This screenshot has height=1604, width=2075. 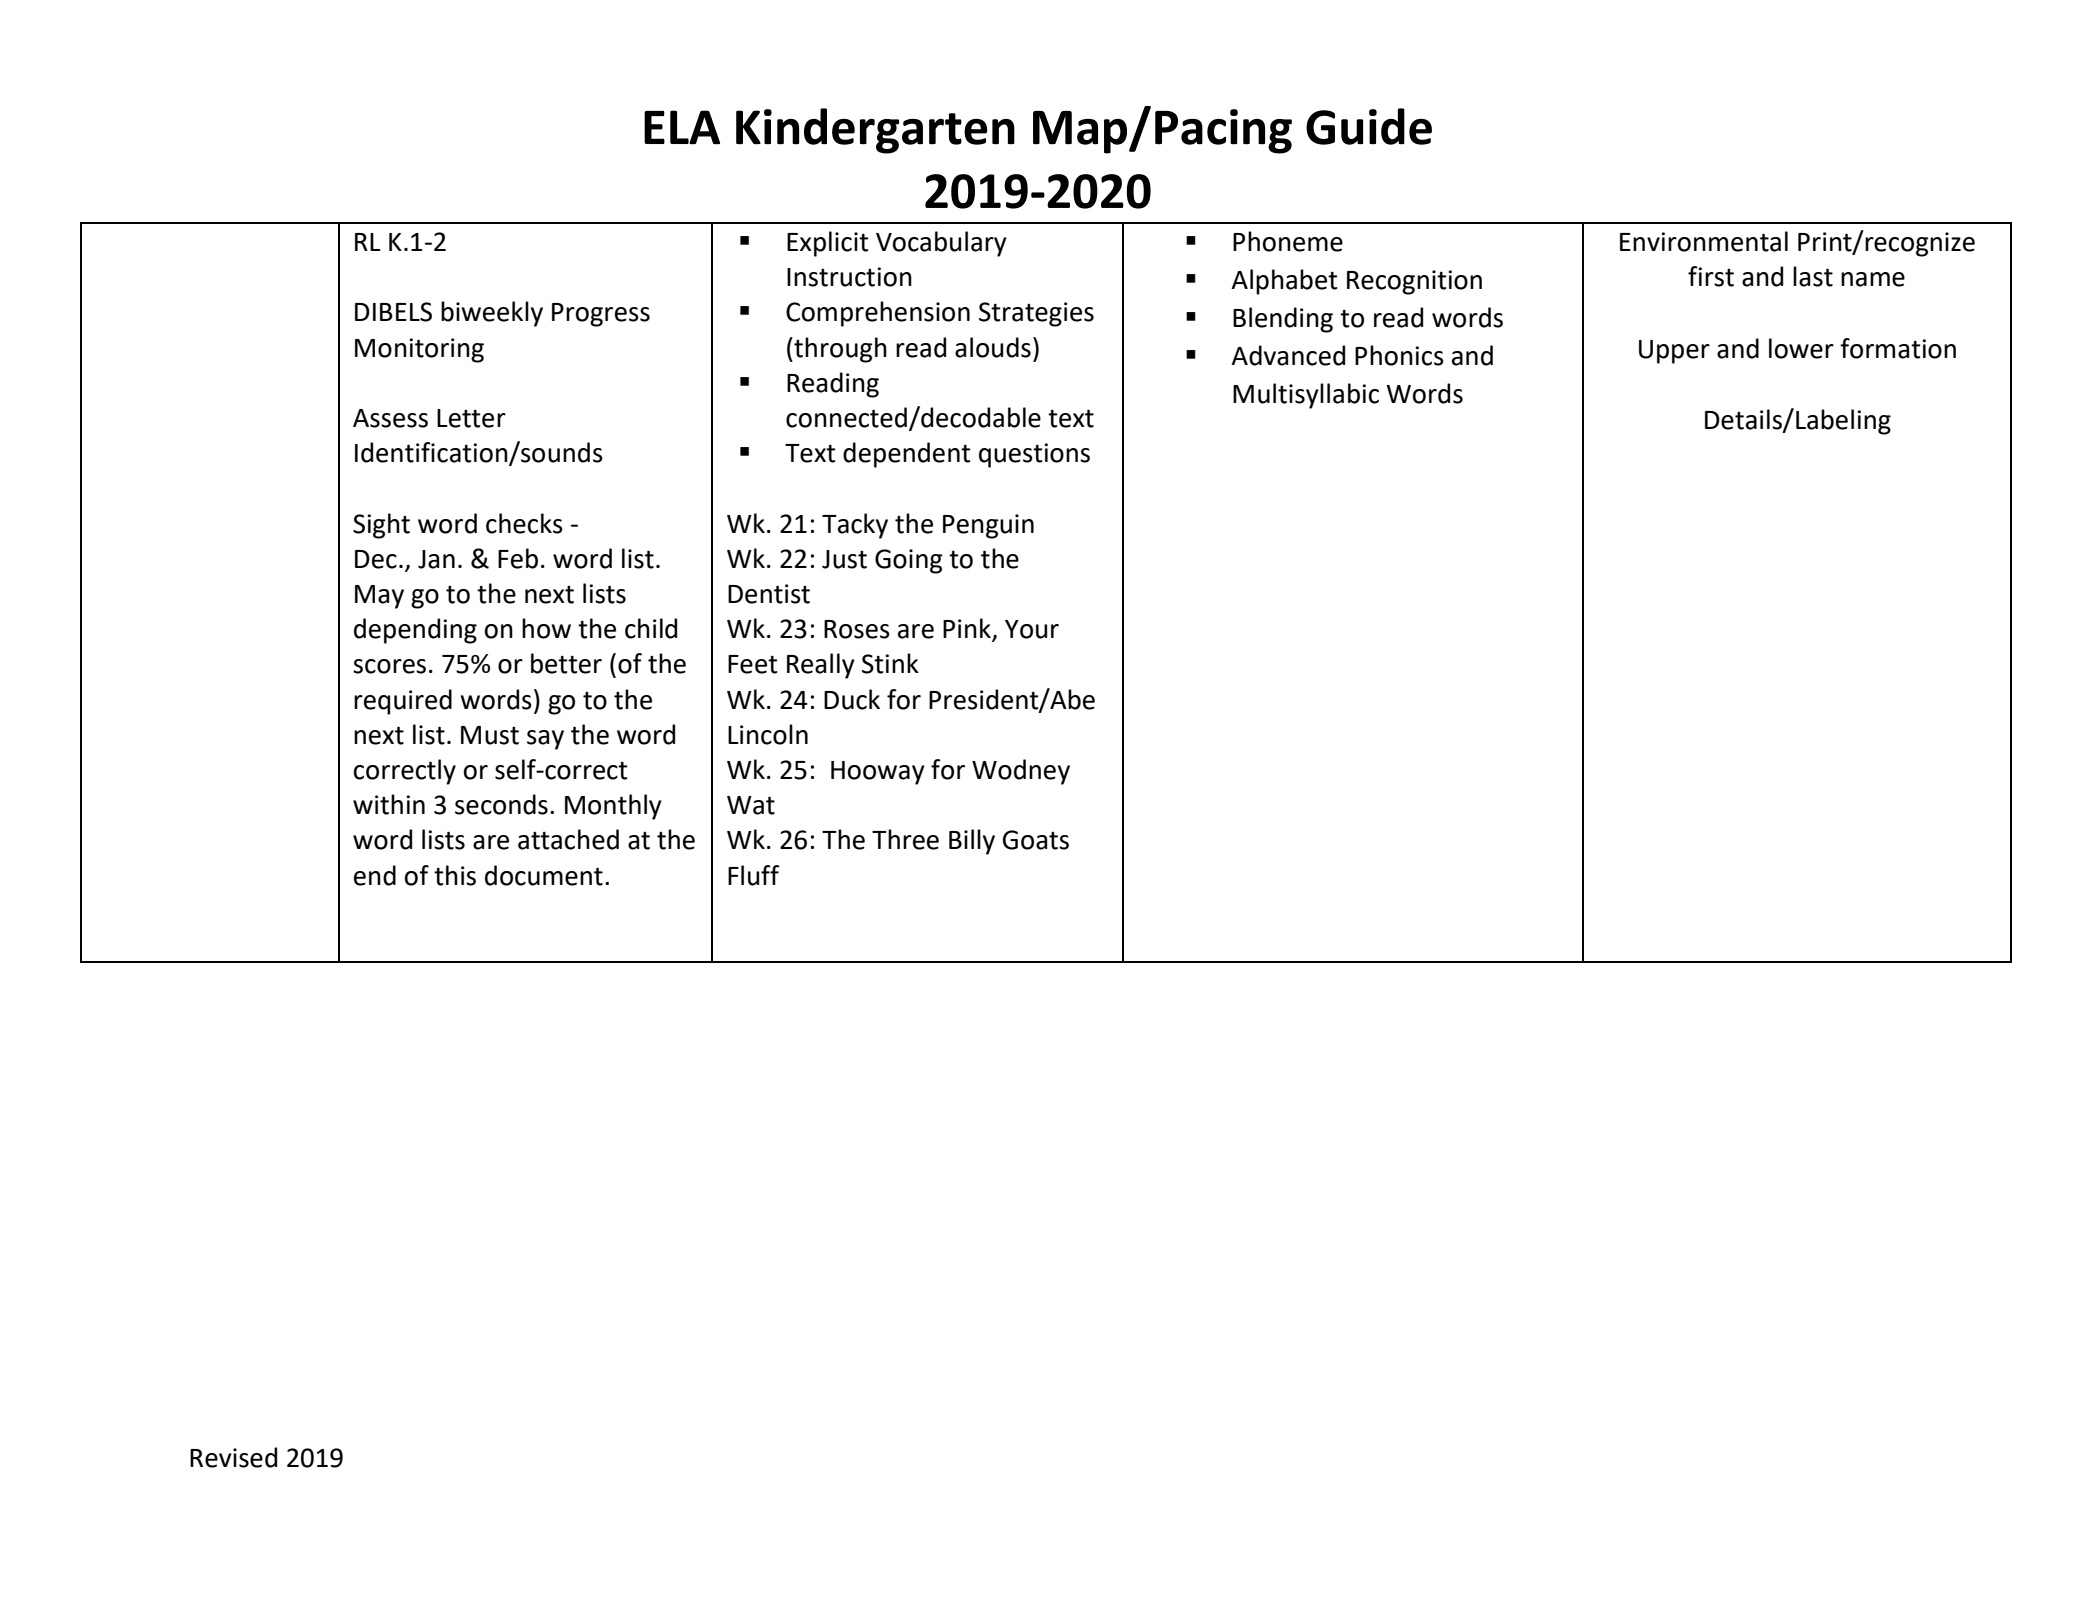 What do you see at coordinates (972, 842) in the screenshot?
I see `Billy` at bounding box center [972, 842].
